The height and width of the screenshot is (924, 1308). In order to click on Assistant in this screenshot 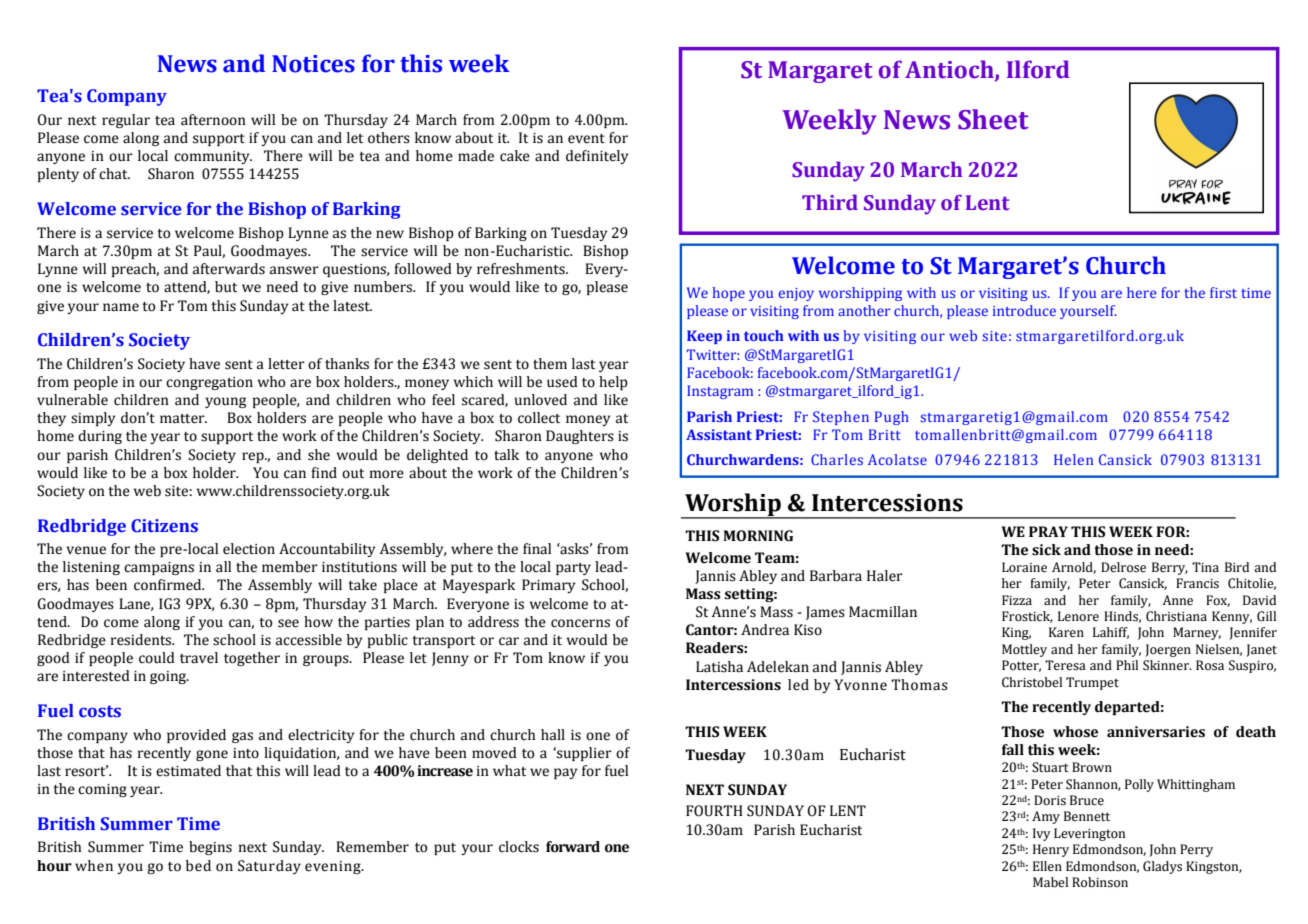, I will do `click(719, 434)`.
